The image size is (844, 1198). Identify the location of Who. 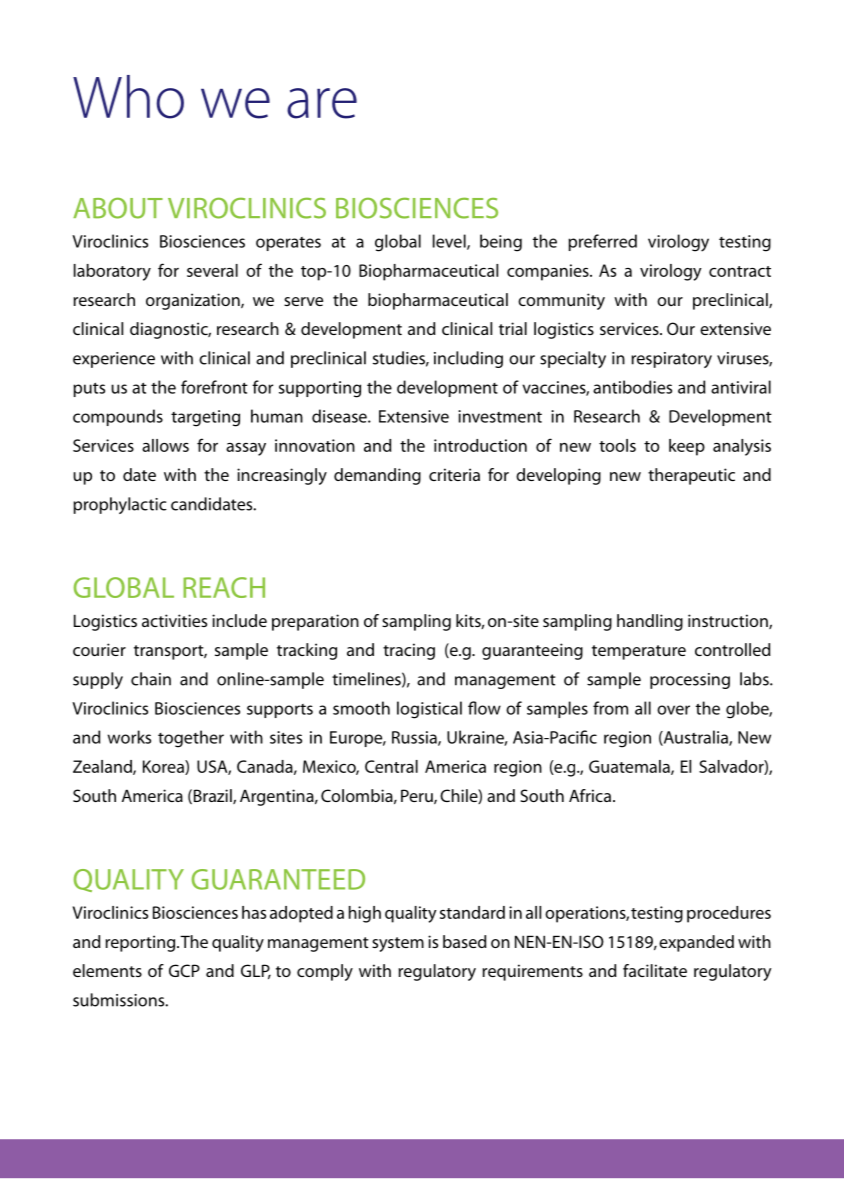
(128, 97).
